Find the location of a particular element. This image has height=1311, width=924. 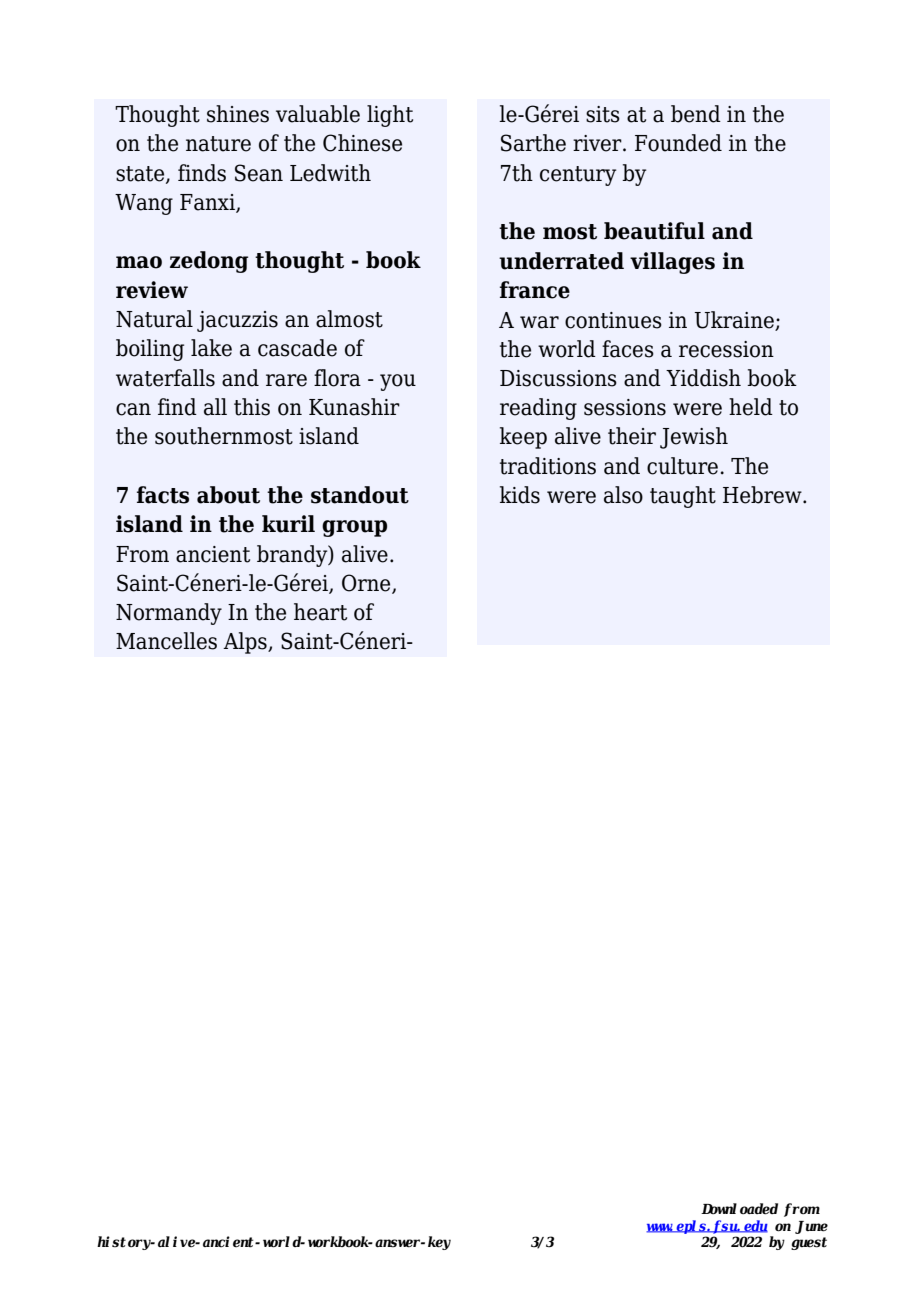

guest is located at coordinates (809, 1243).
